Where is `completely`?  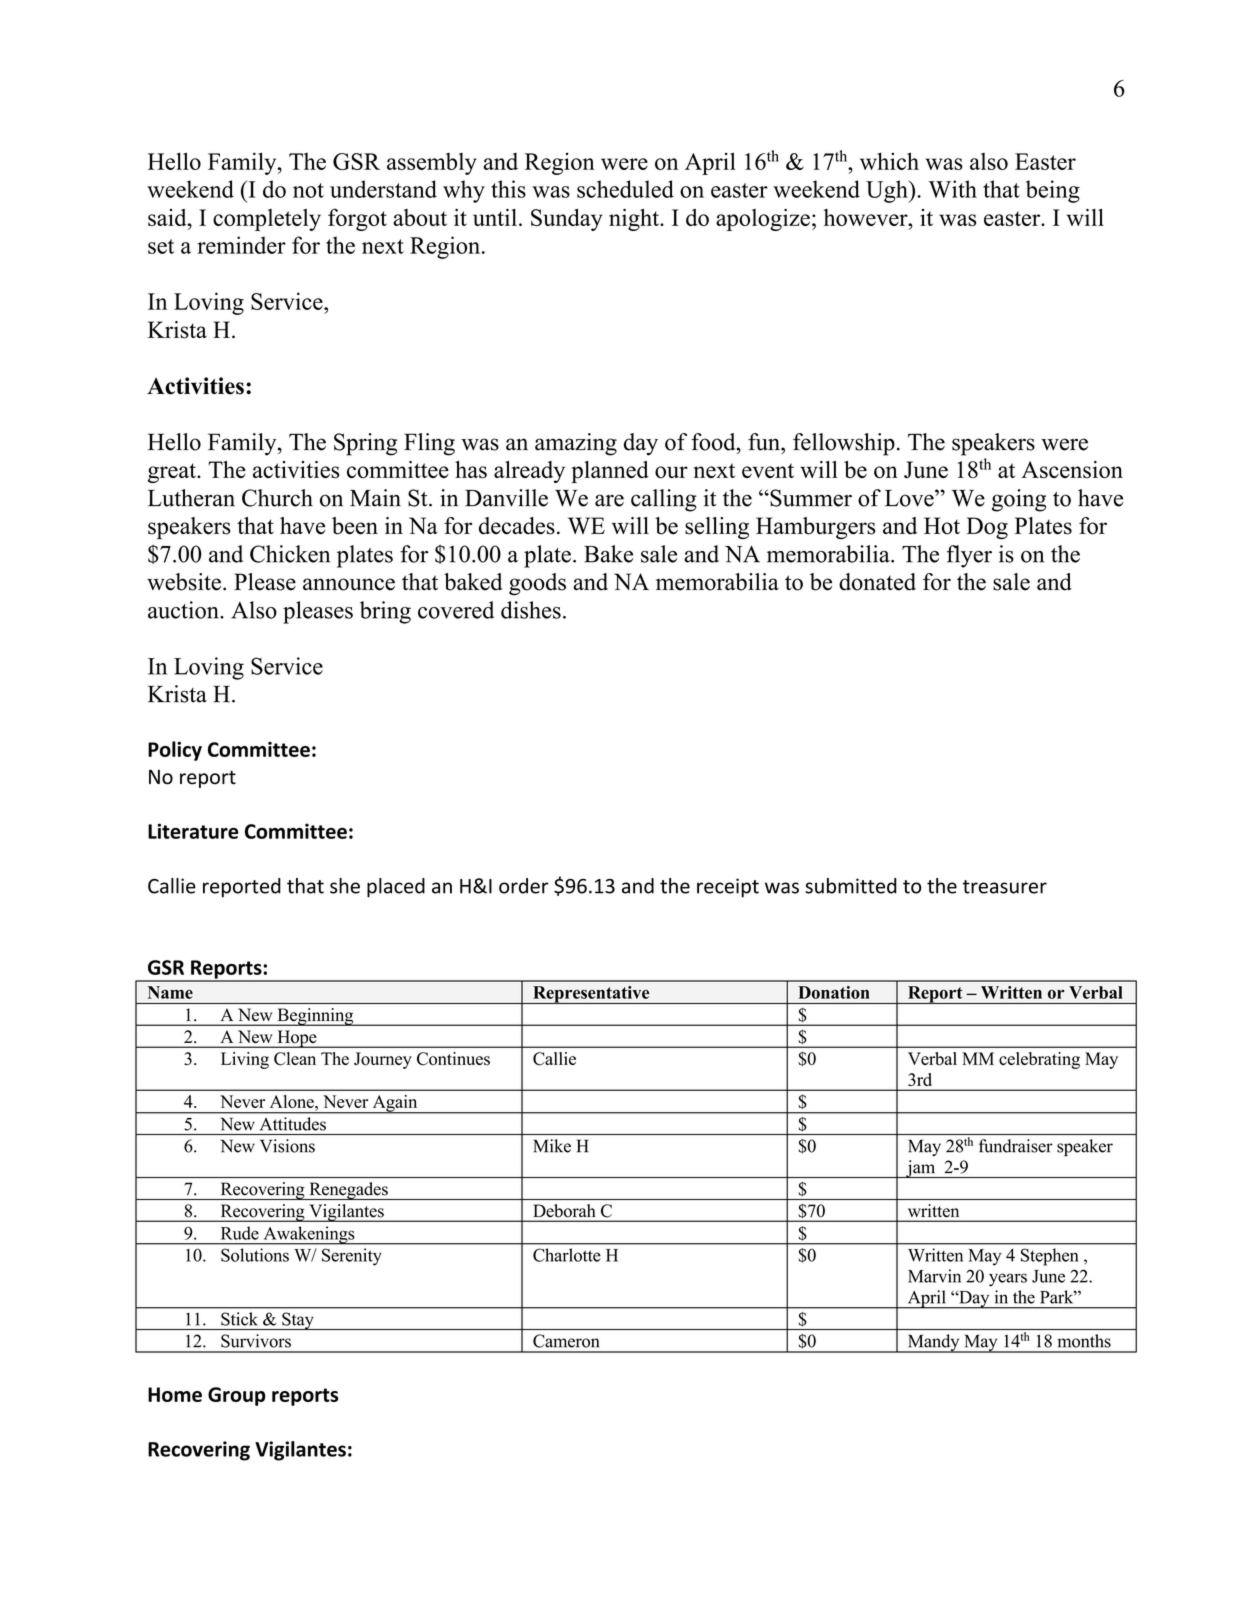
completely is located at coordinates (267, 220).
